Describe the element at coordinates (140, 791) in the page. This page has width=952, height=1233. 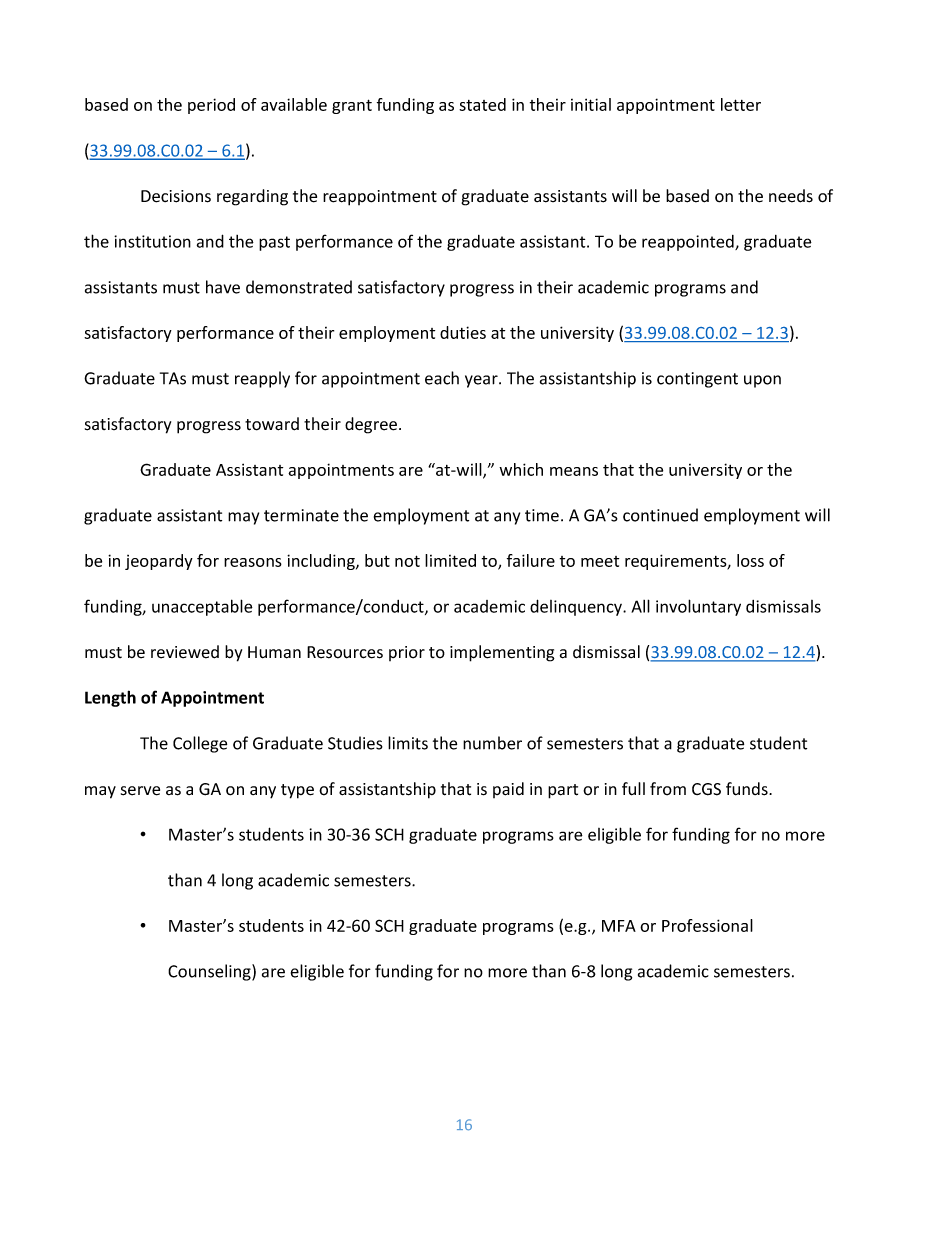
I see `serve` at that location.
